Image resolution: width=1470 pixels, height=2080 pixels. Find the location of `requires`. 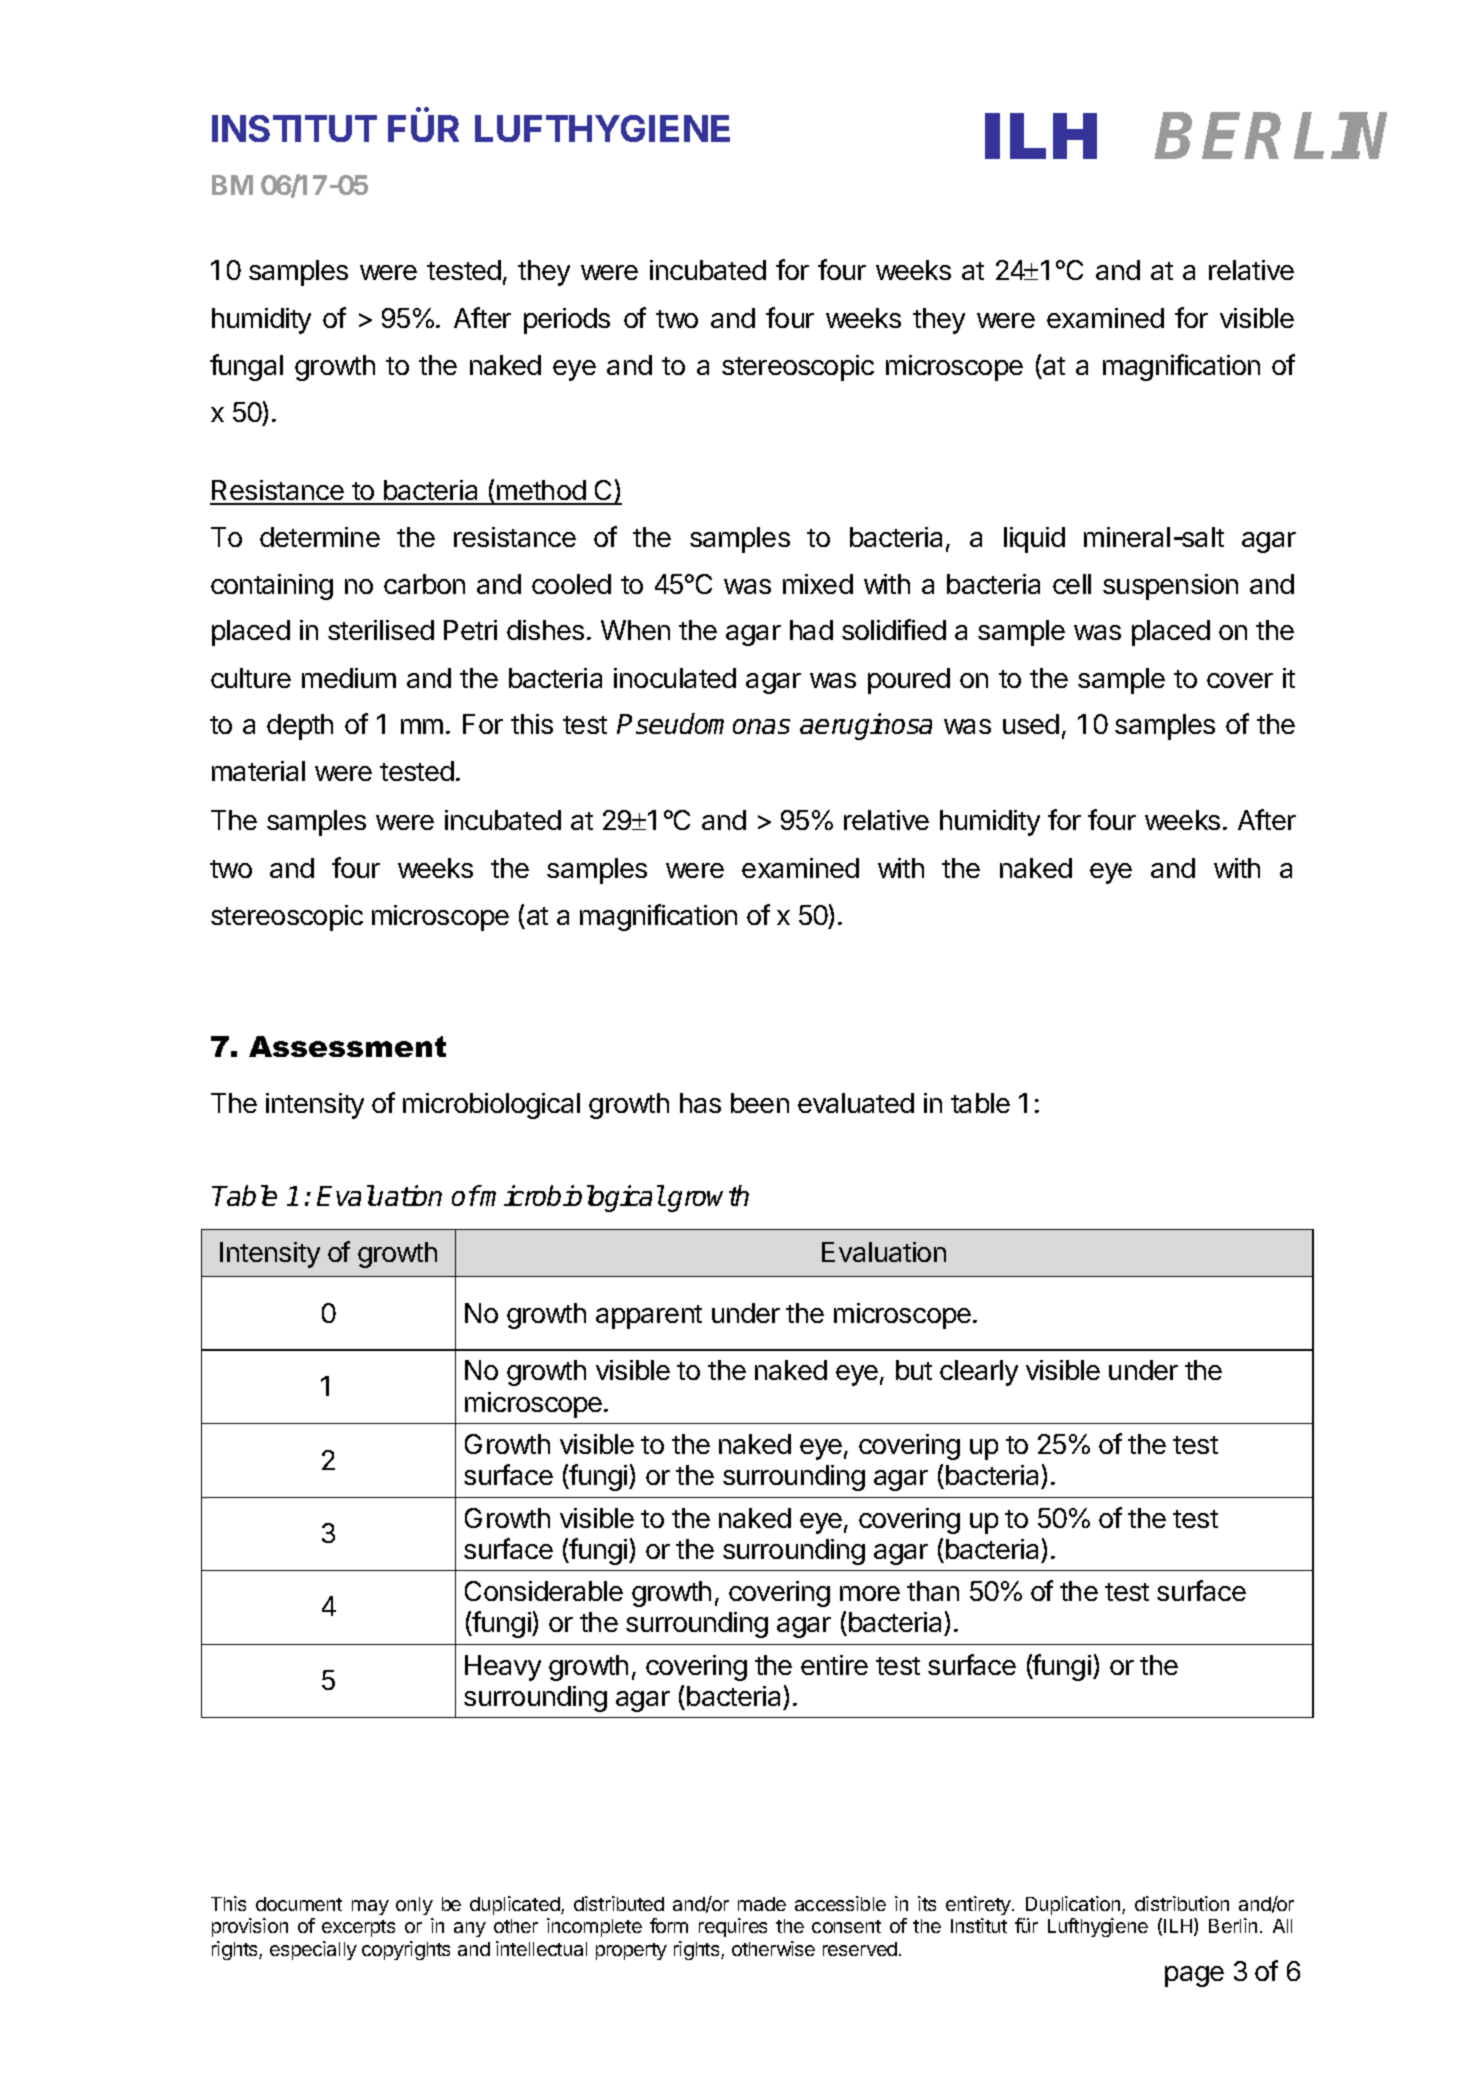

requires is located at coordinates (733, 1927).
